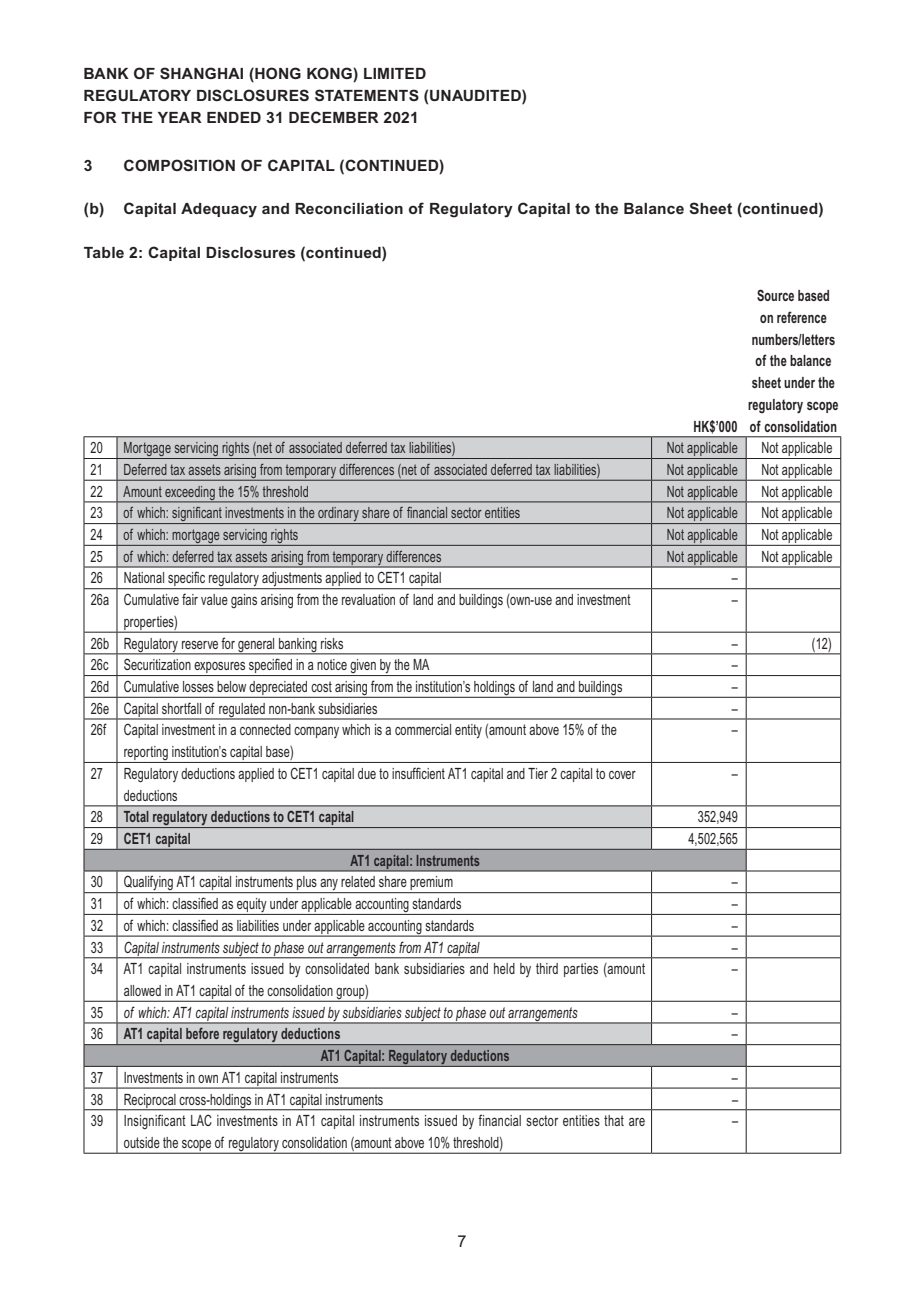 This screenshot has width=924, height=1308. I want to click on LAC, so click(201, 1120).
